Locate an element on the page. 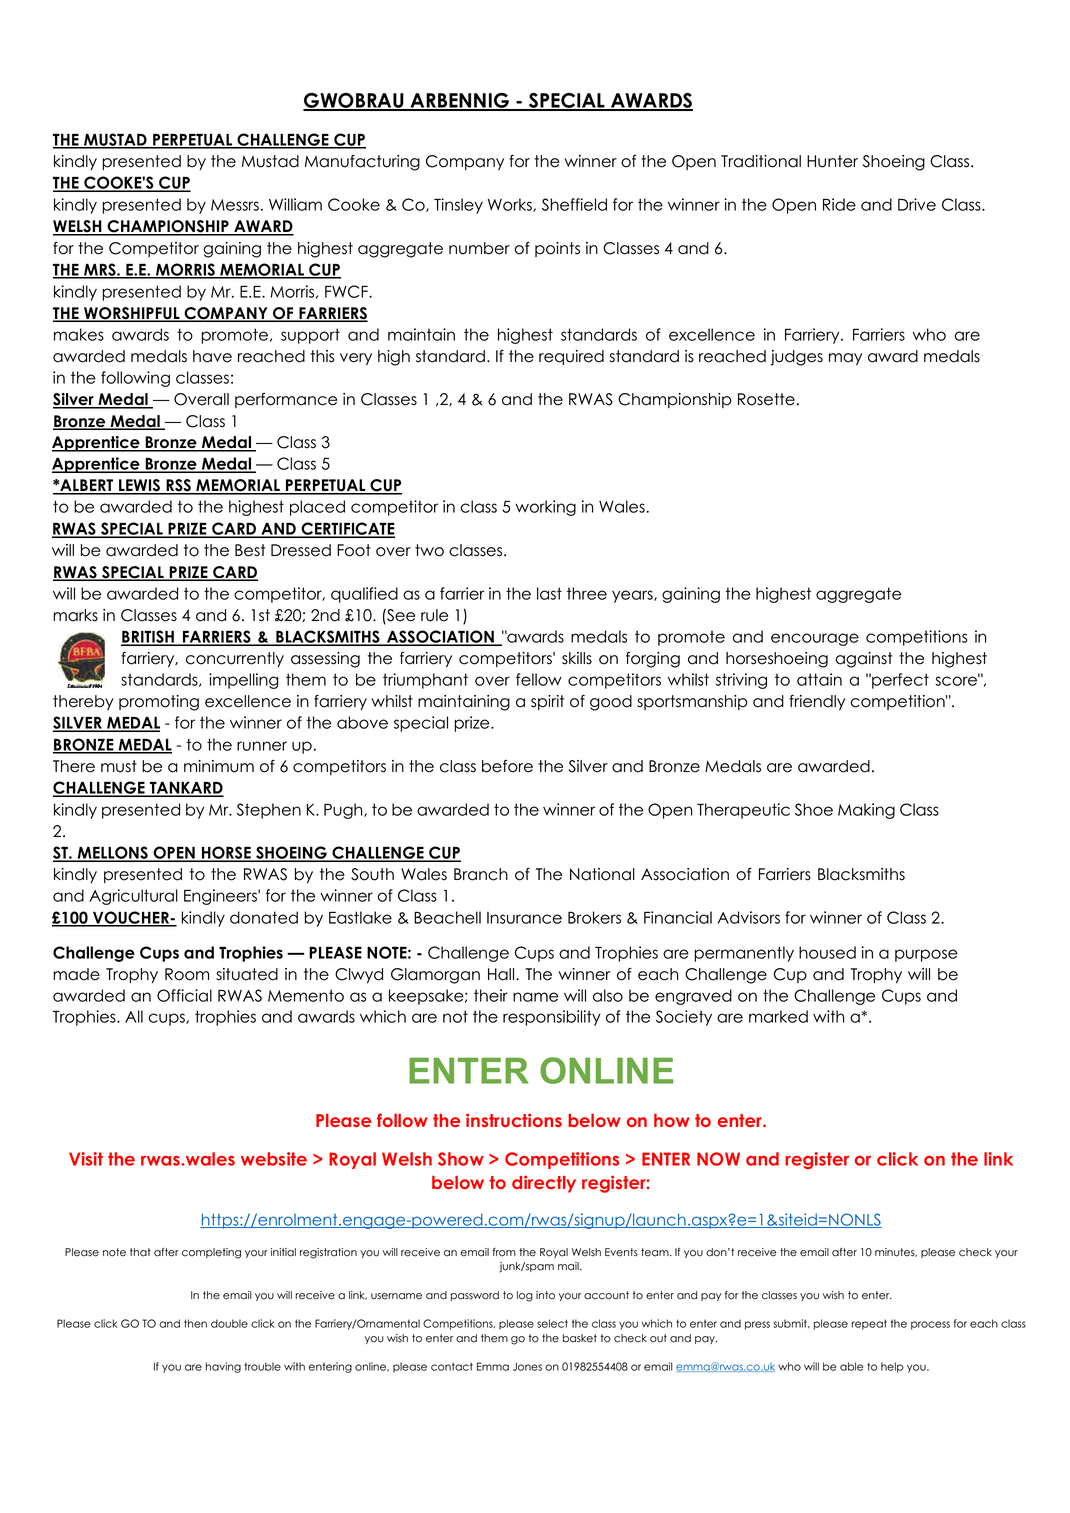  working is located at coordinates (545, 508).
